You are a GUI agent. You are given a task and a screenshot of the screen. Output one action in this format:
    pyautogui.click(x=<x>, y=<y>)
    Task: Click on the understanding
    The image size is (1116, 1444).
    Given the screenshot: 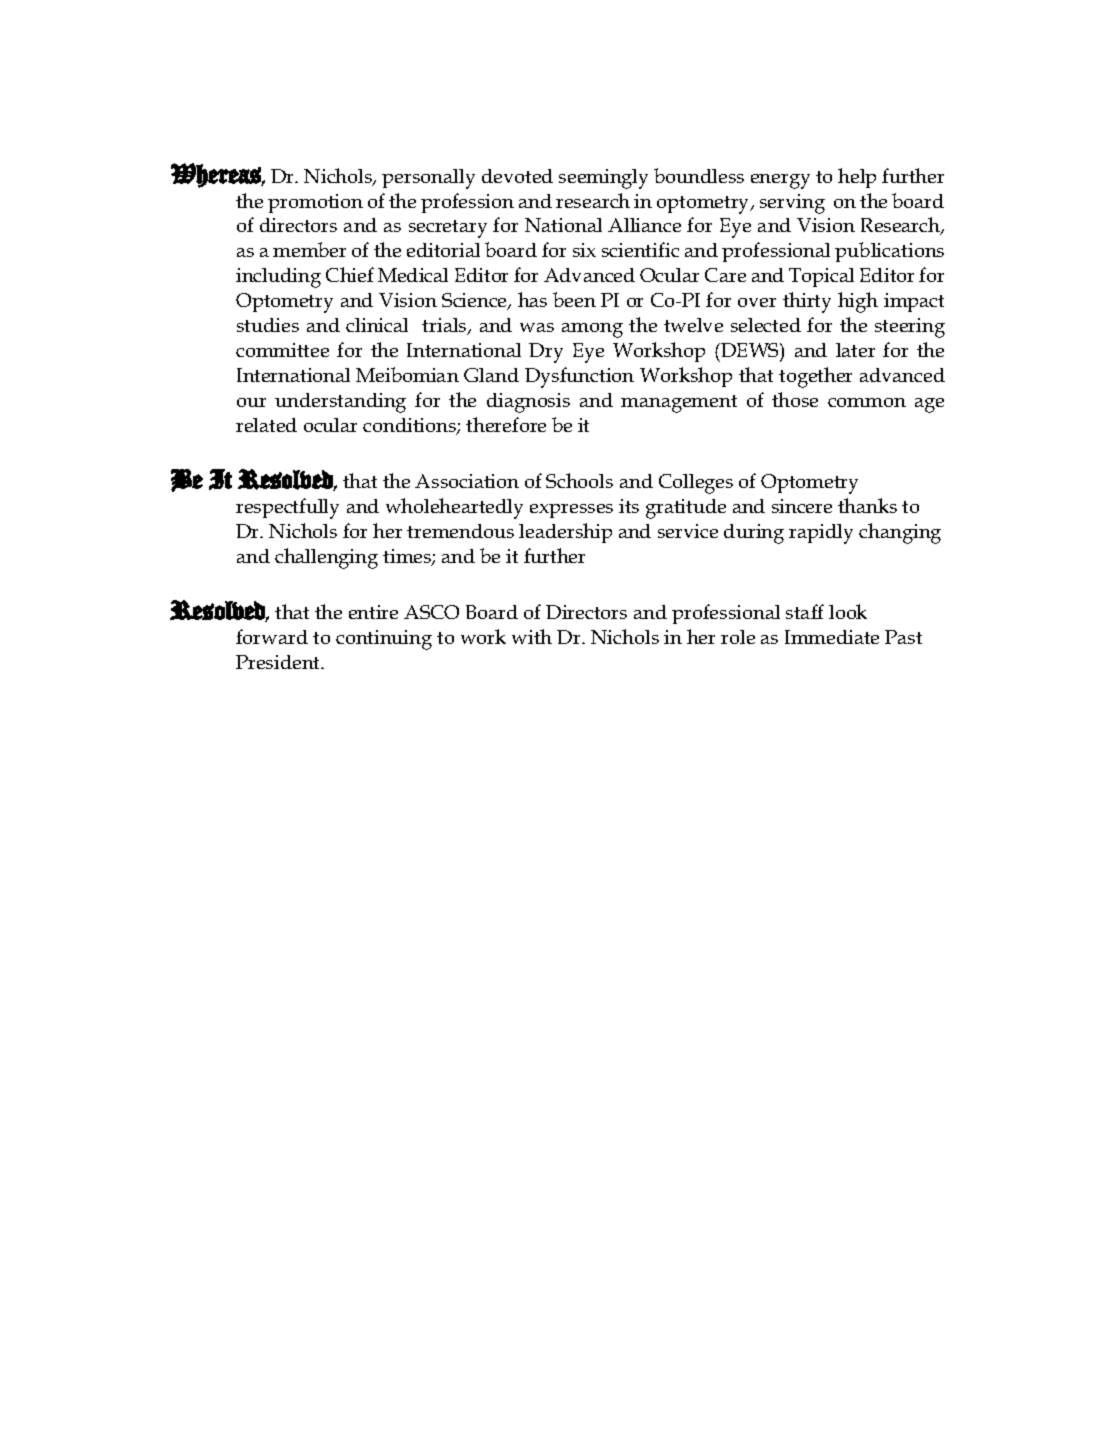 What is the action you would take?
    pyautogui.click(x=340, y=403)
